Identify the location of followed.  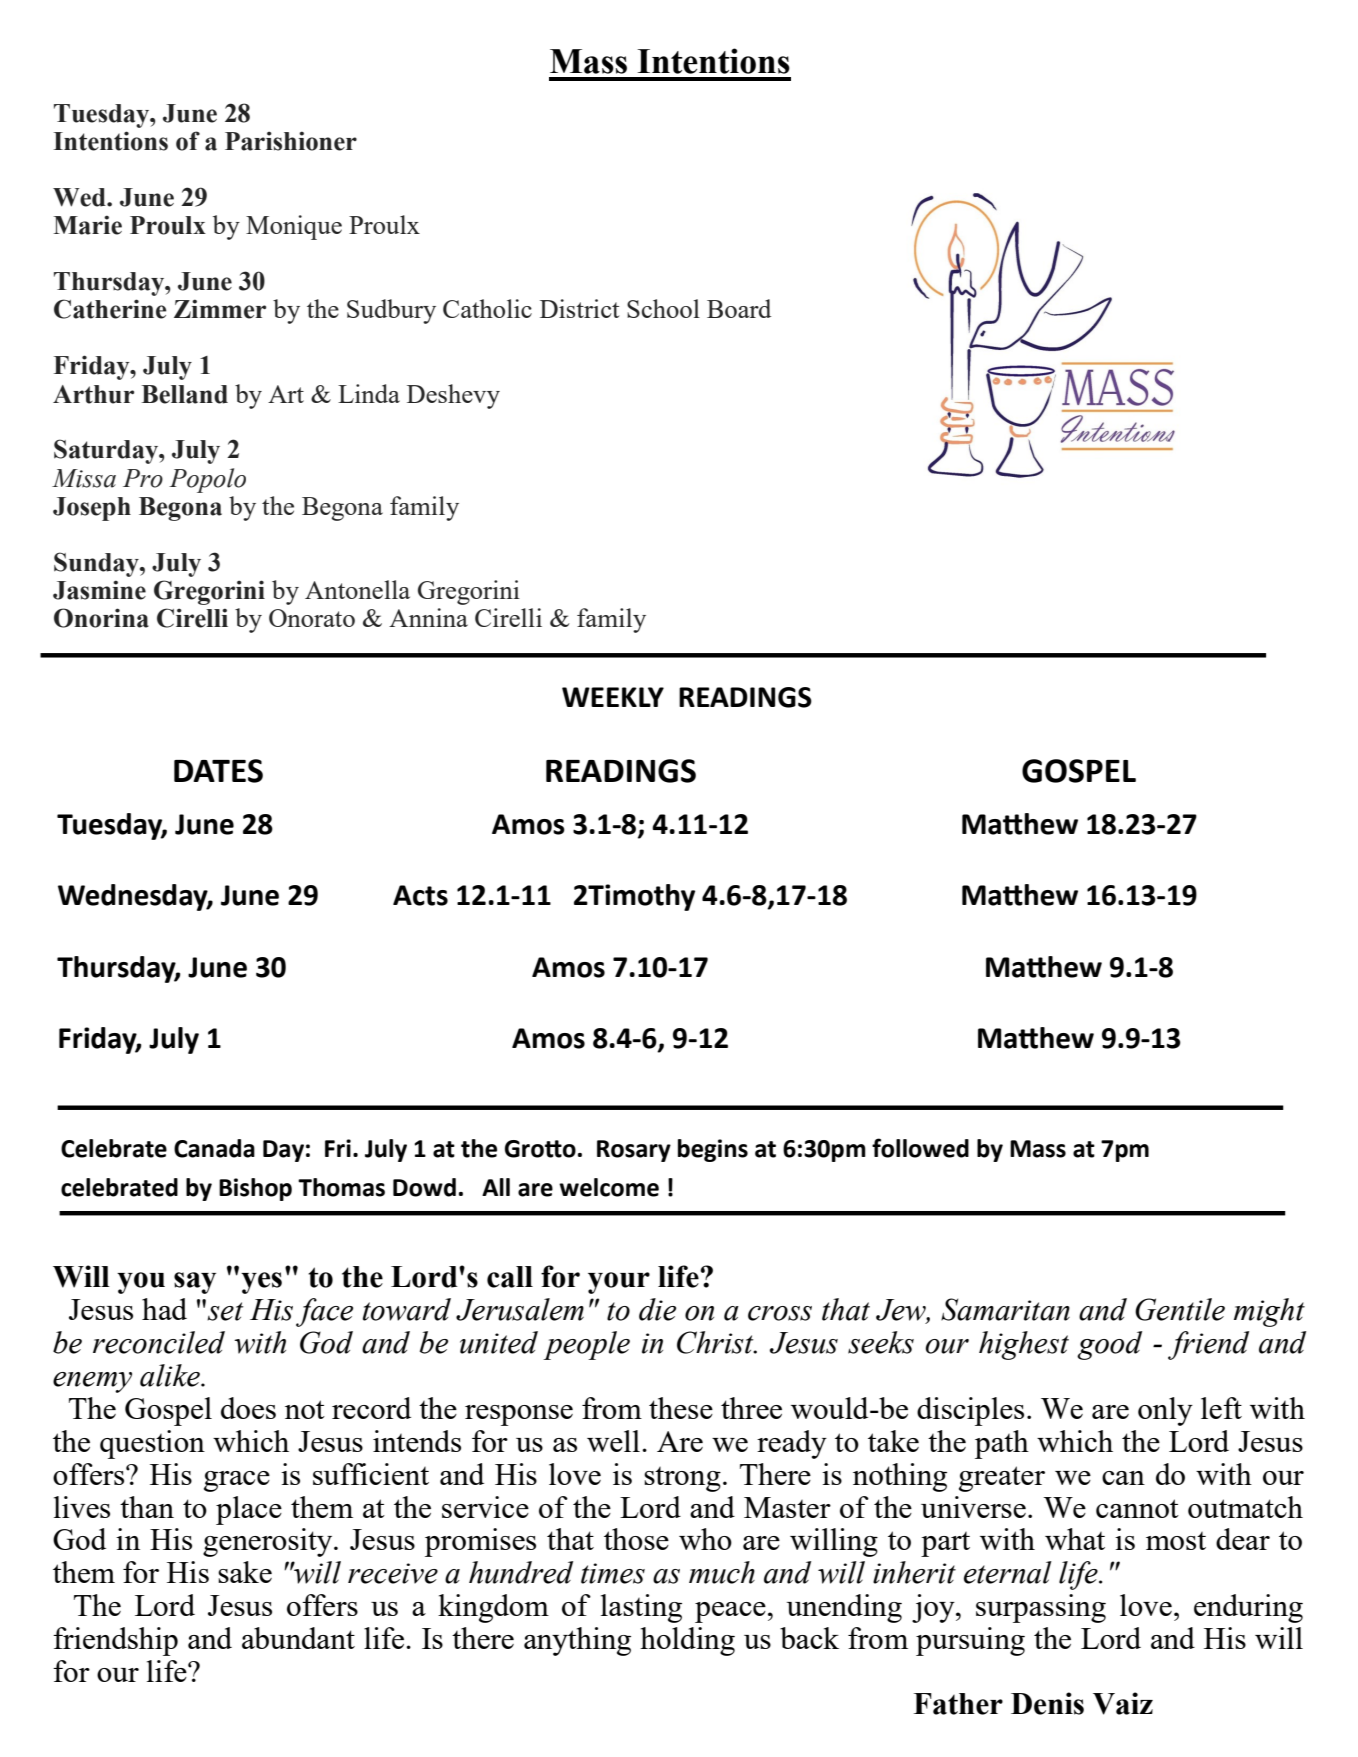
(920, 1148).
